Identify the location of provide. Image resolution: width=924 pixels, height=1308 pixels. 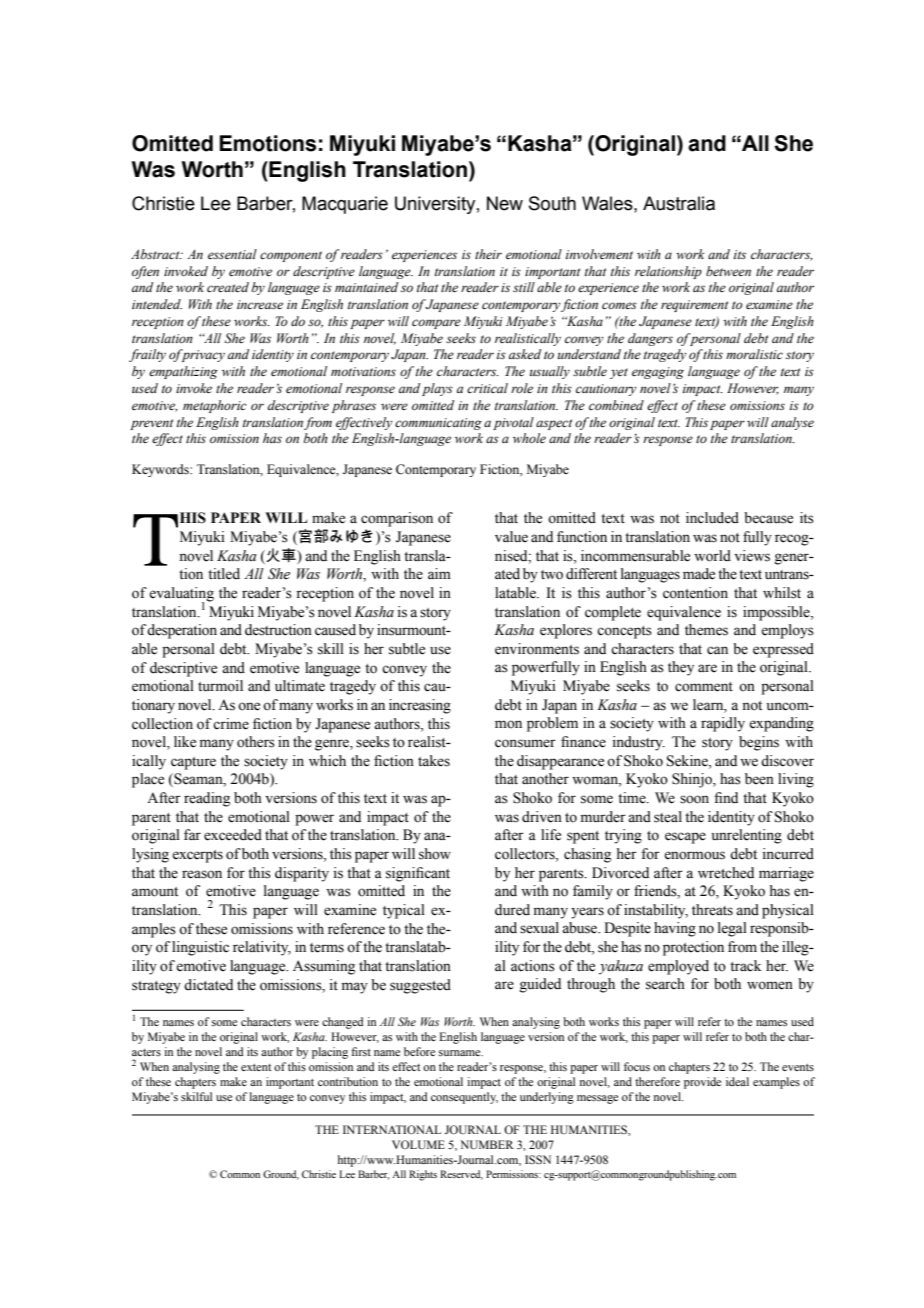
(702, 1083).
